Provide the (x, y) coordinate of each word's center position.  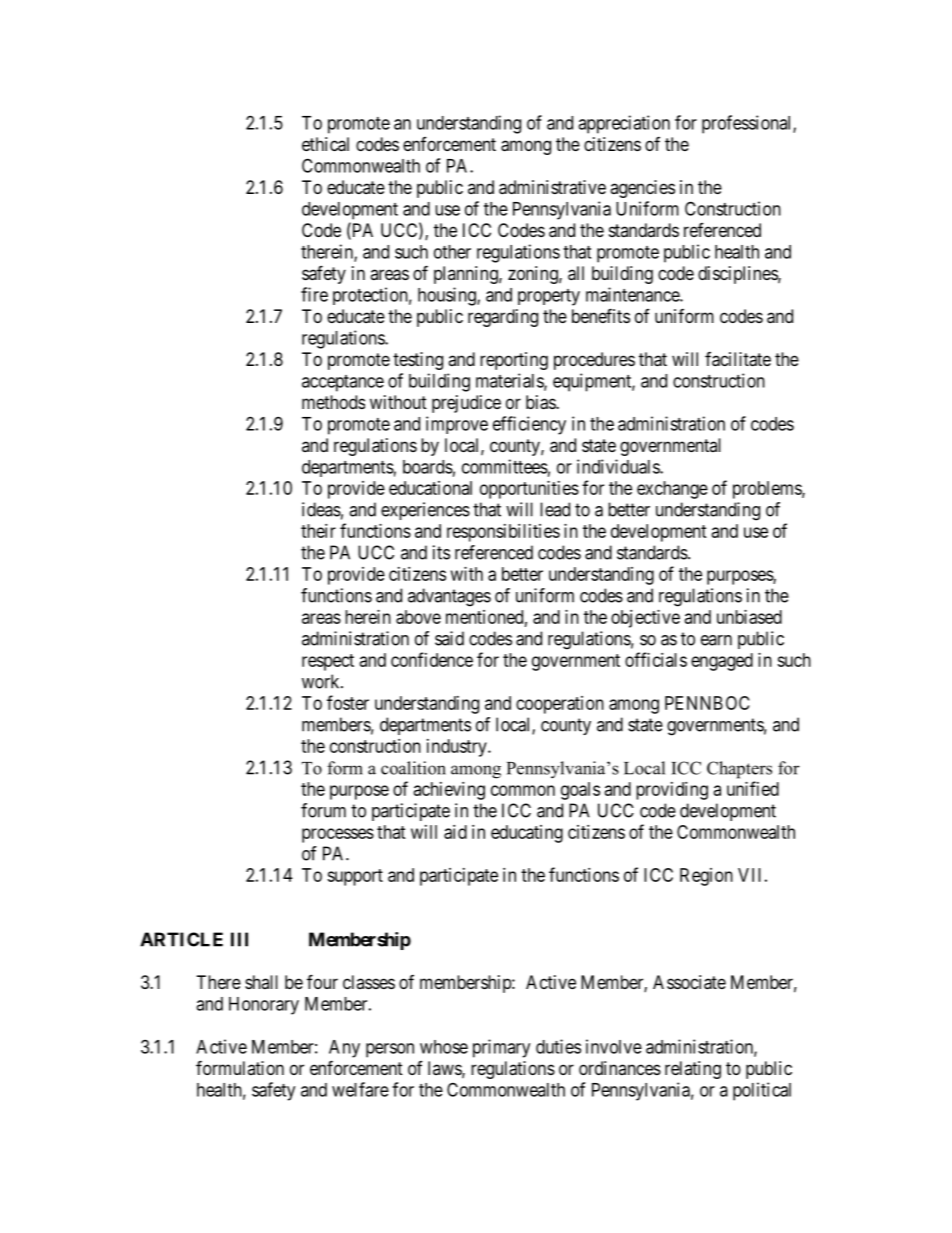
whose (444, 1047)
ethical (325, 144)
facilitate (738, 359)
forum (323, 810)
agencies (642, 189)
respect (328, 662)
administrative (552, 187)
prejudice (466, 404)
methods (333, 402)
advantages (449, 597)
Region (706, 877)
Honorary (264, 1006)
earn (716, 640)
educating (527, 834)
